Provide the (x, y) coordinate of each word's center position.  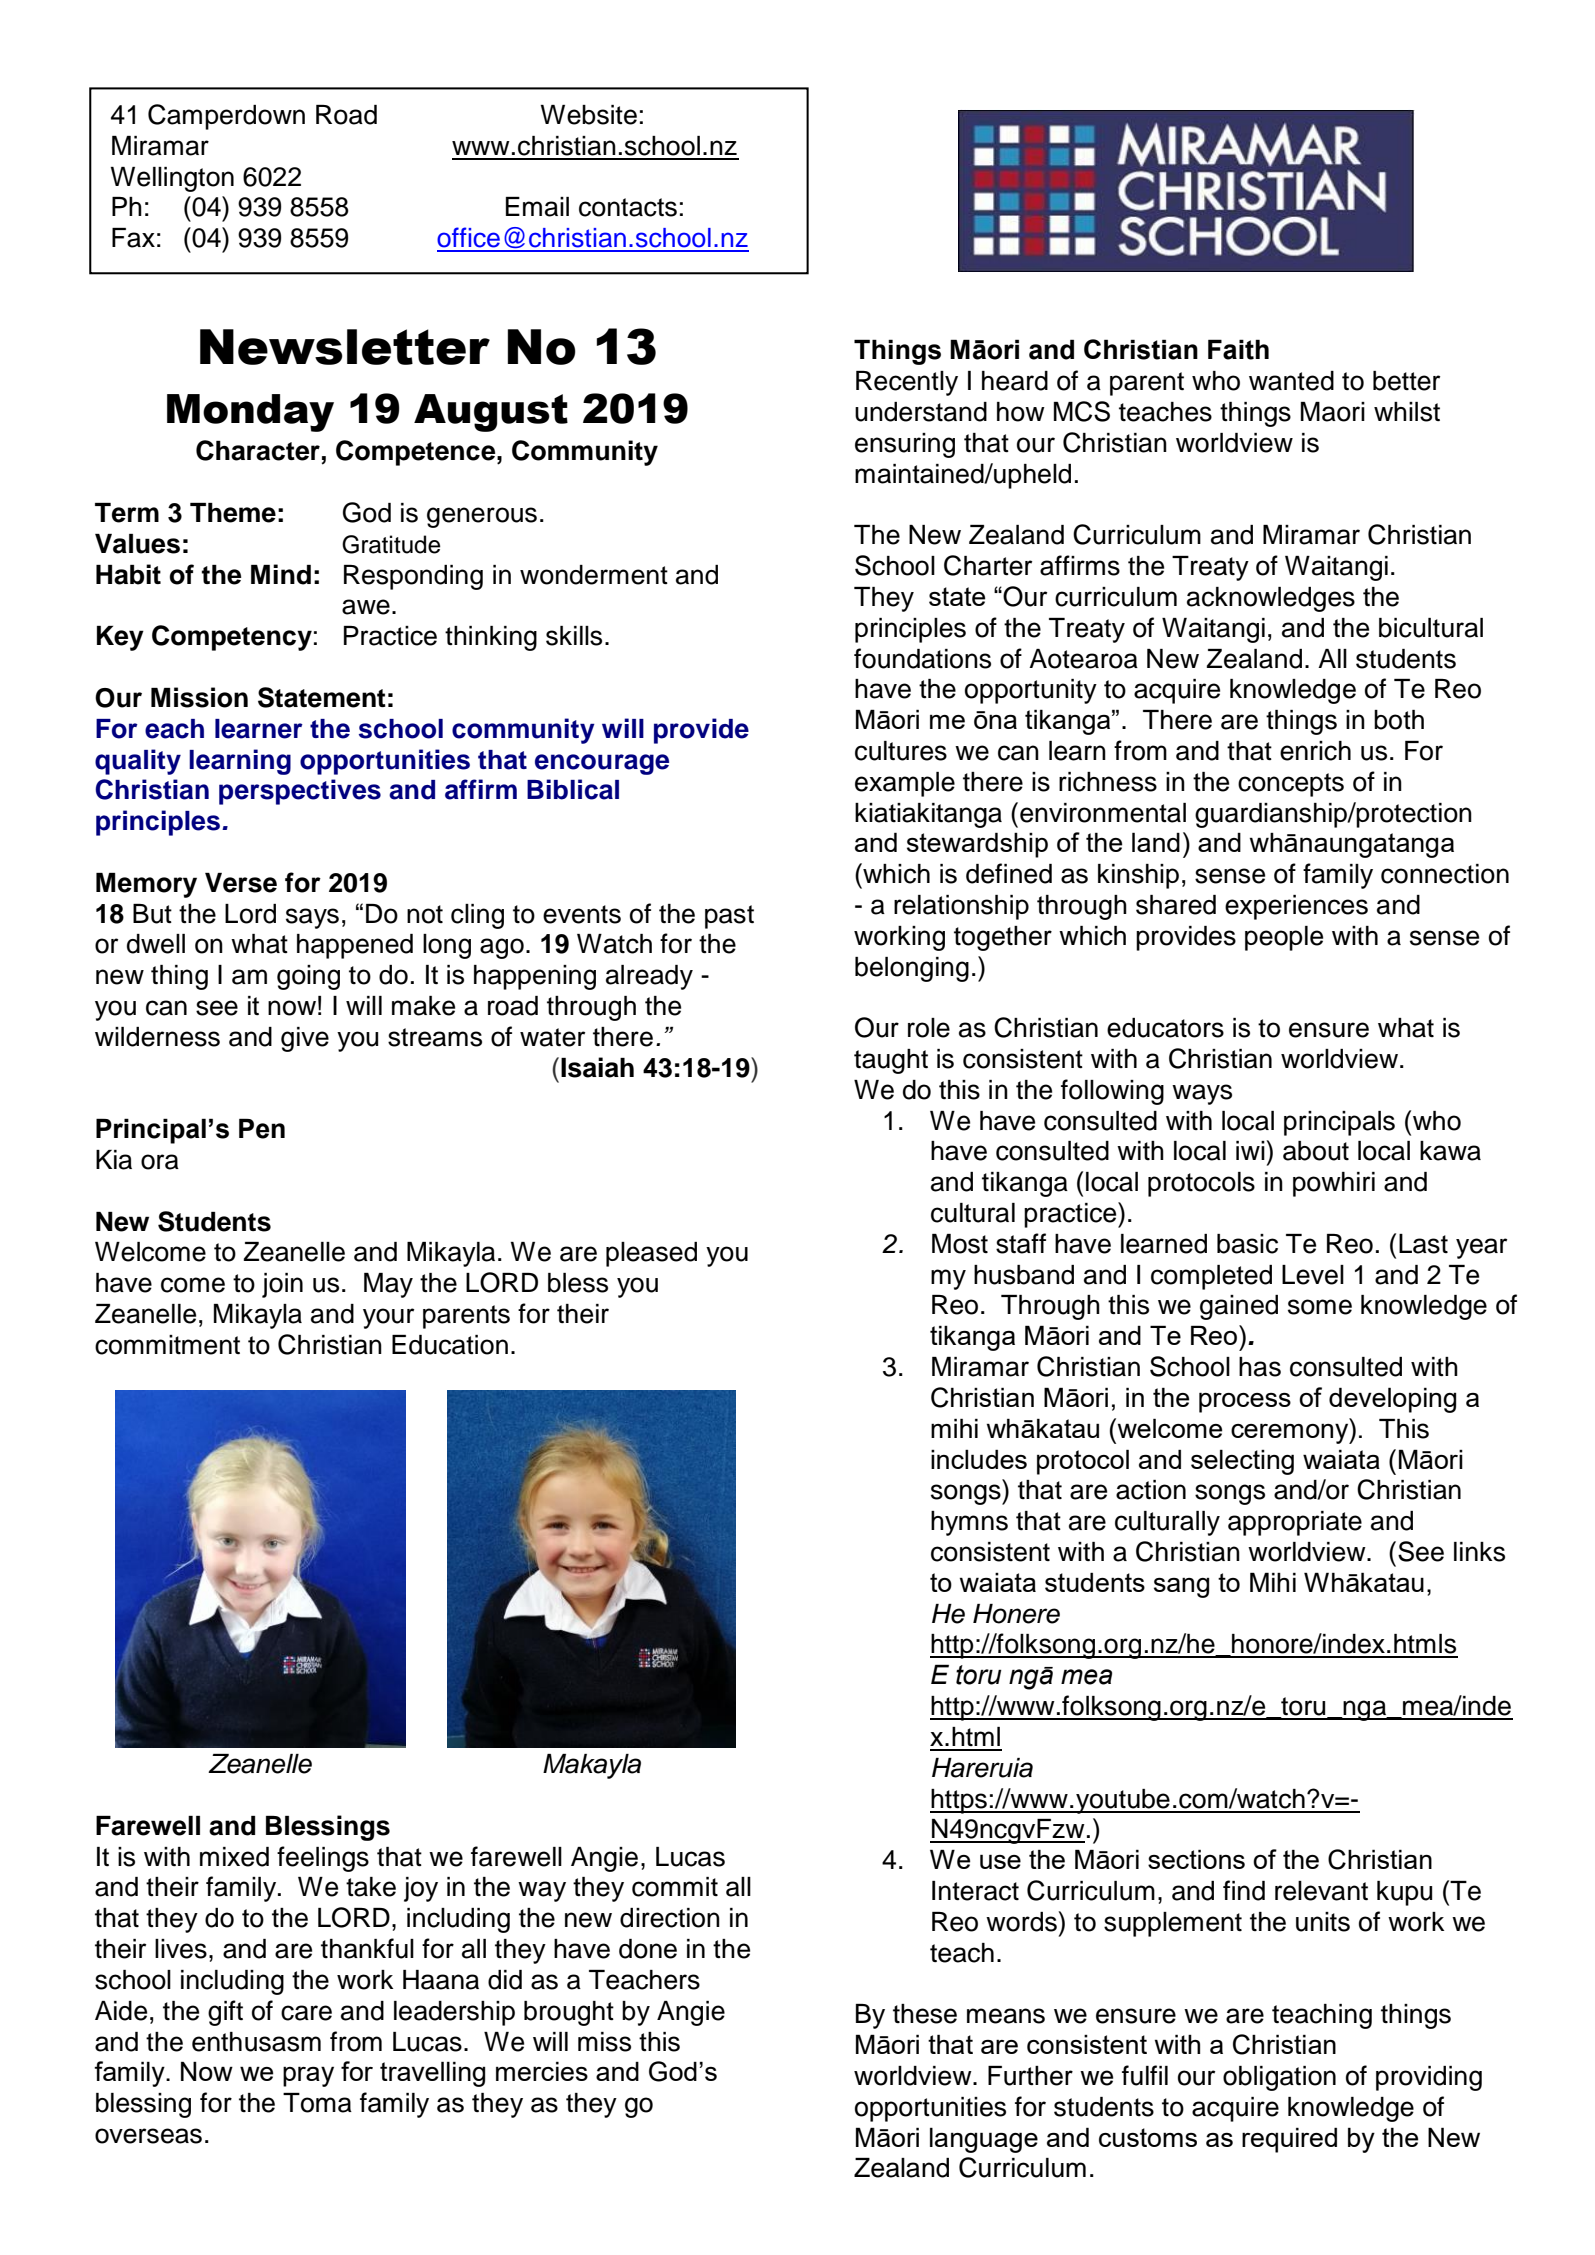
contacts (628, 207)
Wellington (172, 179)
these (925, 2014)
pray (308, 2076)
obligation (1279, 2078)
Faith (1238, 349)
